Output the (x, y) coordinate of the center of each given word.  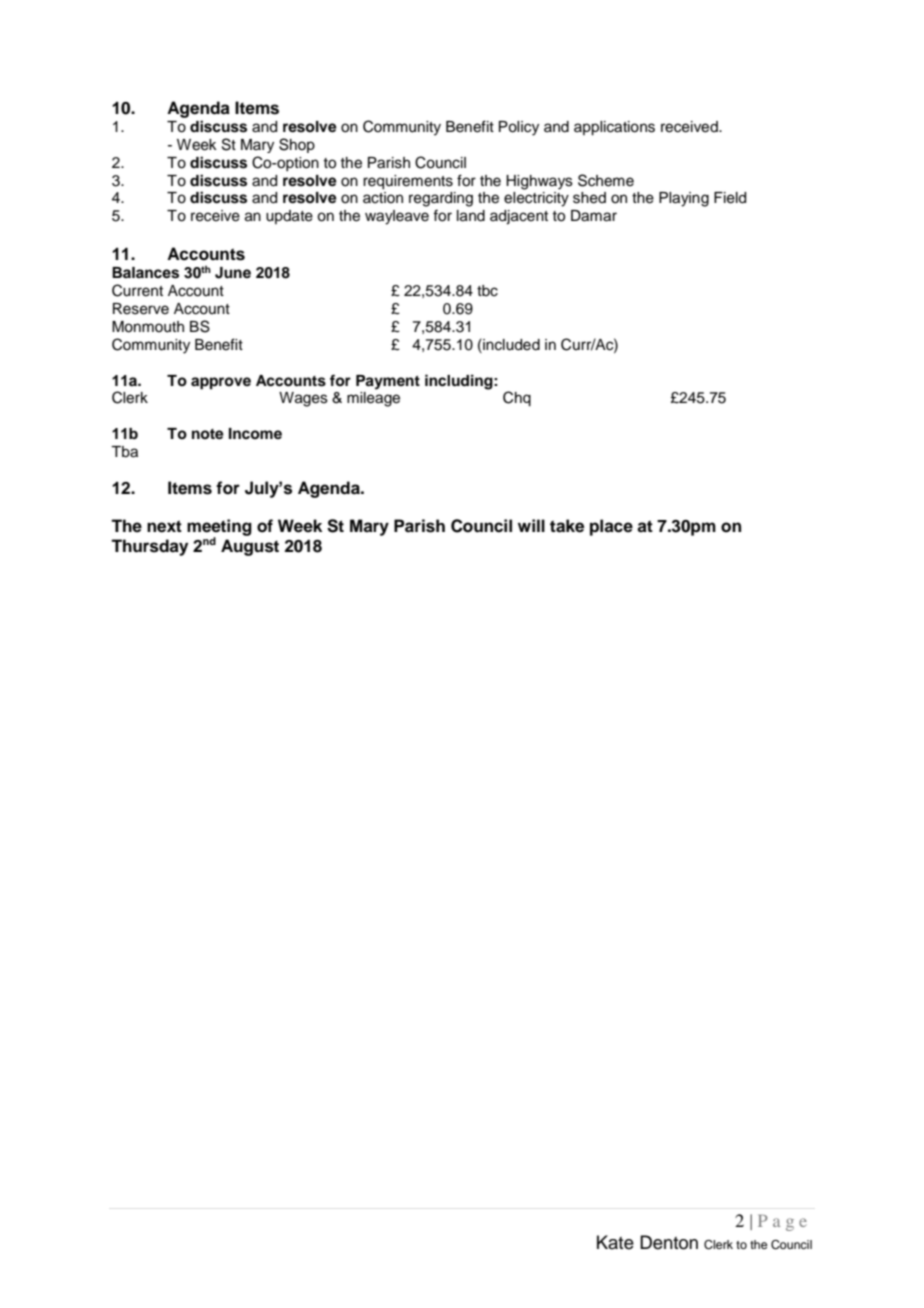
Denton (669, 1242)
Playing (684, 199)
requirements (408, 182)
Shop (297, 145)
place (611, 527)
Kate (615, 1242)
